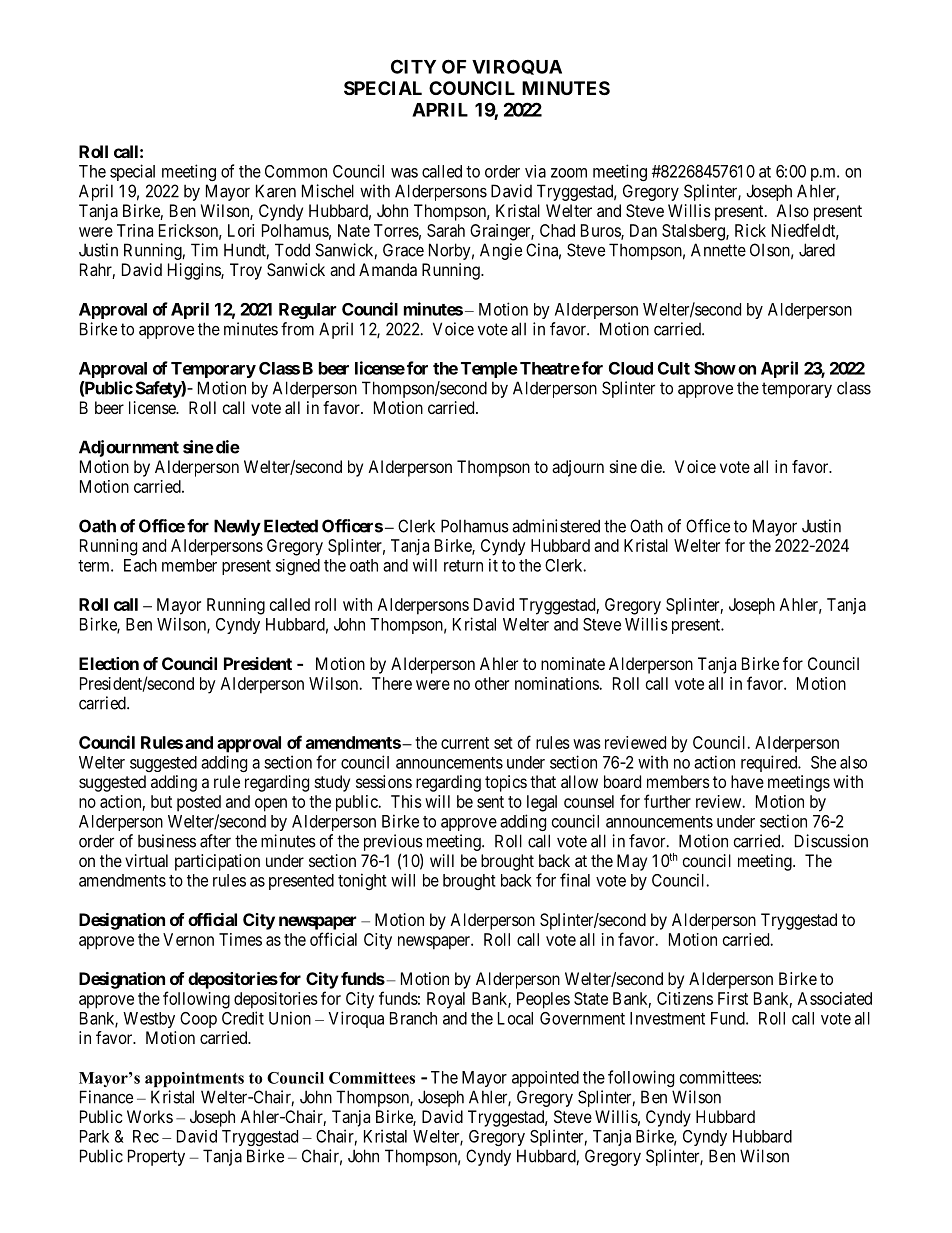  I want to click on Works, so click(150, 1116).
